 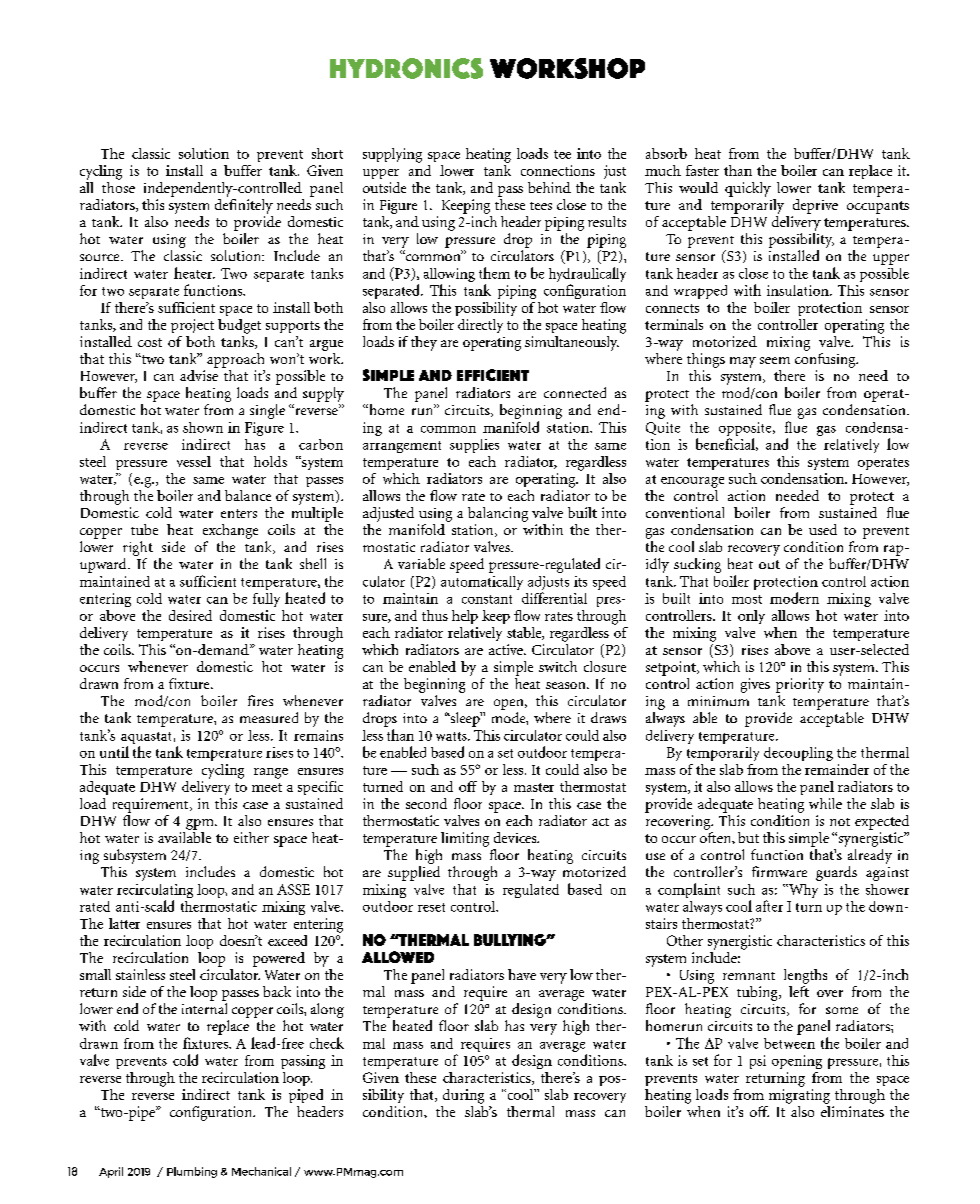 What do you see at coordinates (799, 1096) in the image?
I see `migrating` at bounding box center [799, 1096].
